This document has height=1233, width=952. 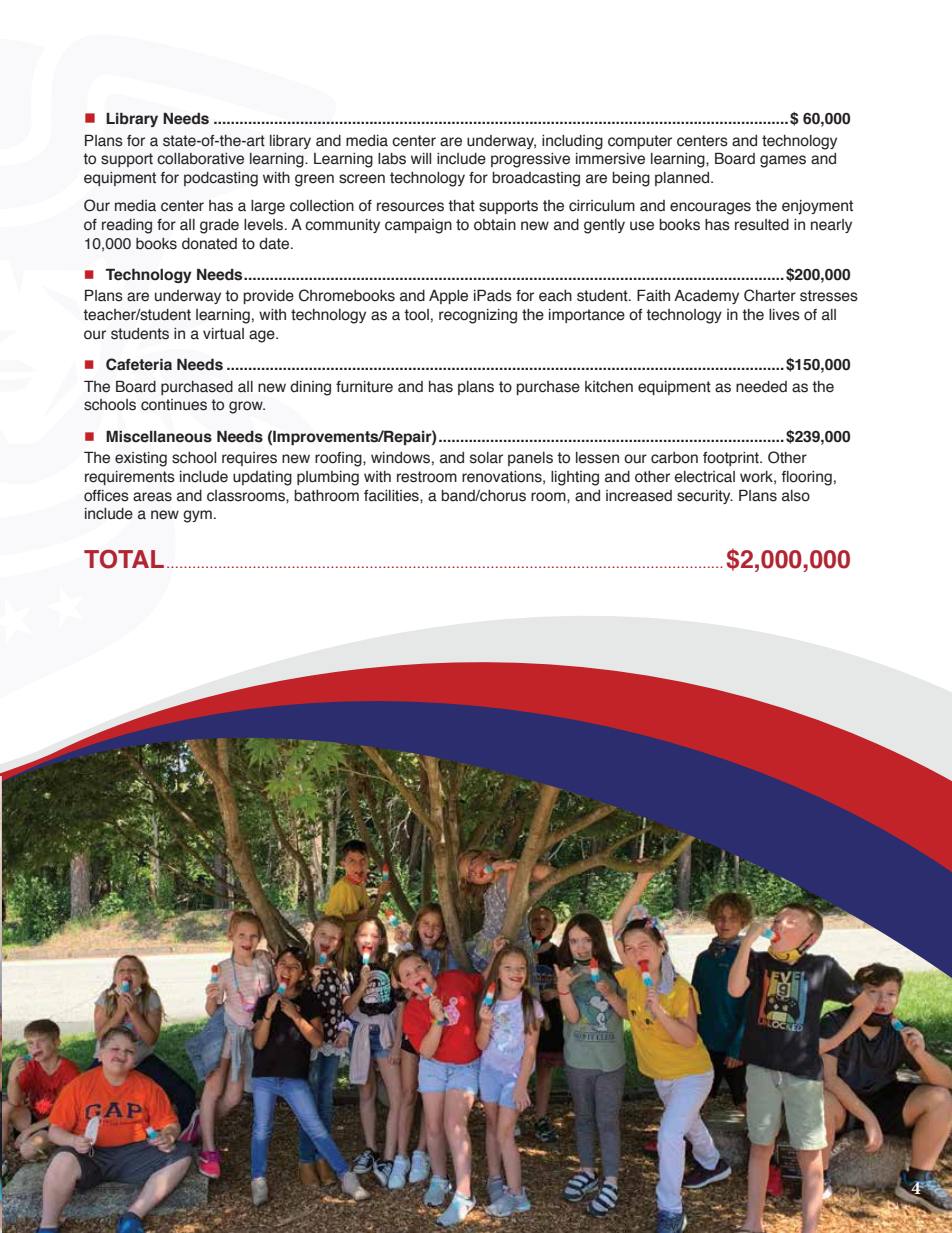 I want to click on will, so click(x=421, y=158).
